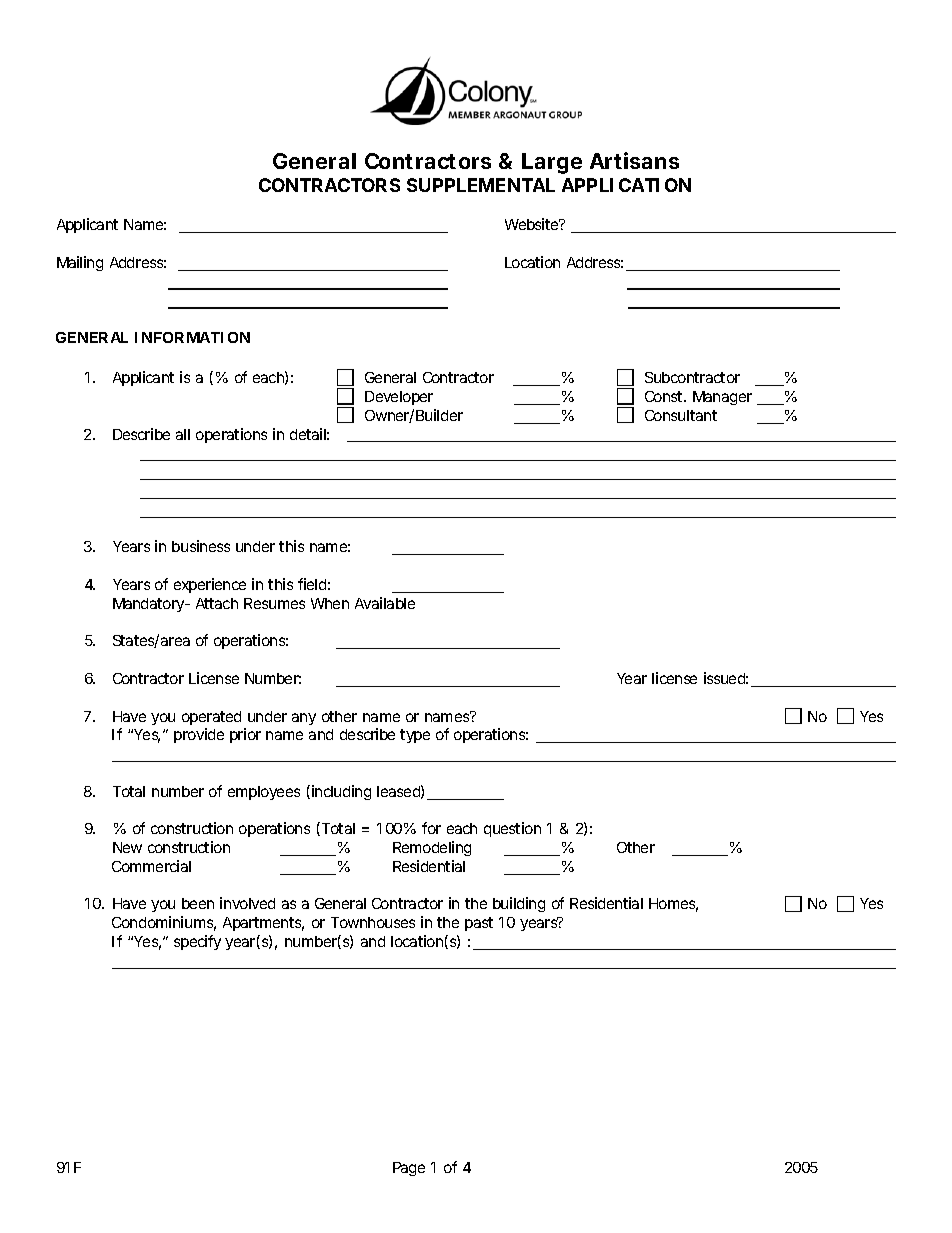 Image resolution: width=952 pixels, height=1233 pixels. Describe the element at coordinates (80, 263) in the page. I see `Mailing` at that location.
